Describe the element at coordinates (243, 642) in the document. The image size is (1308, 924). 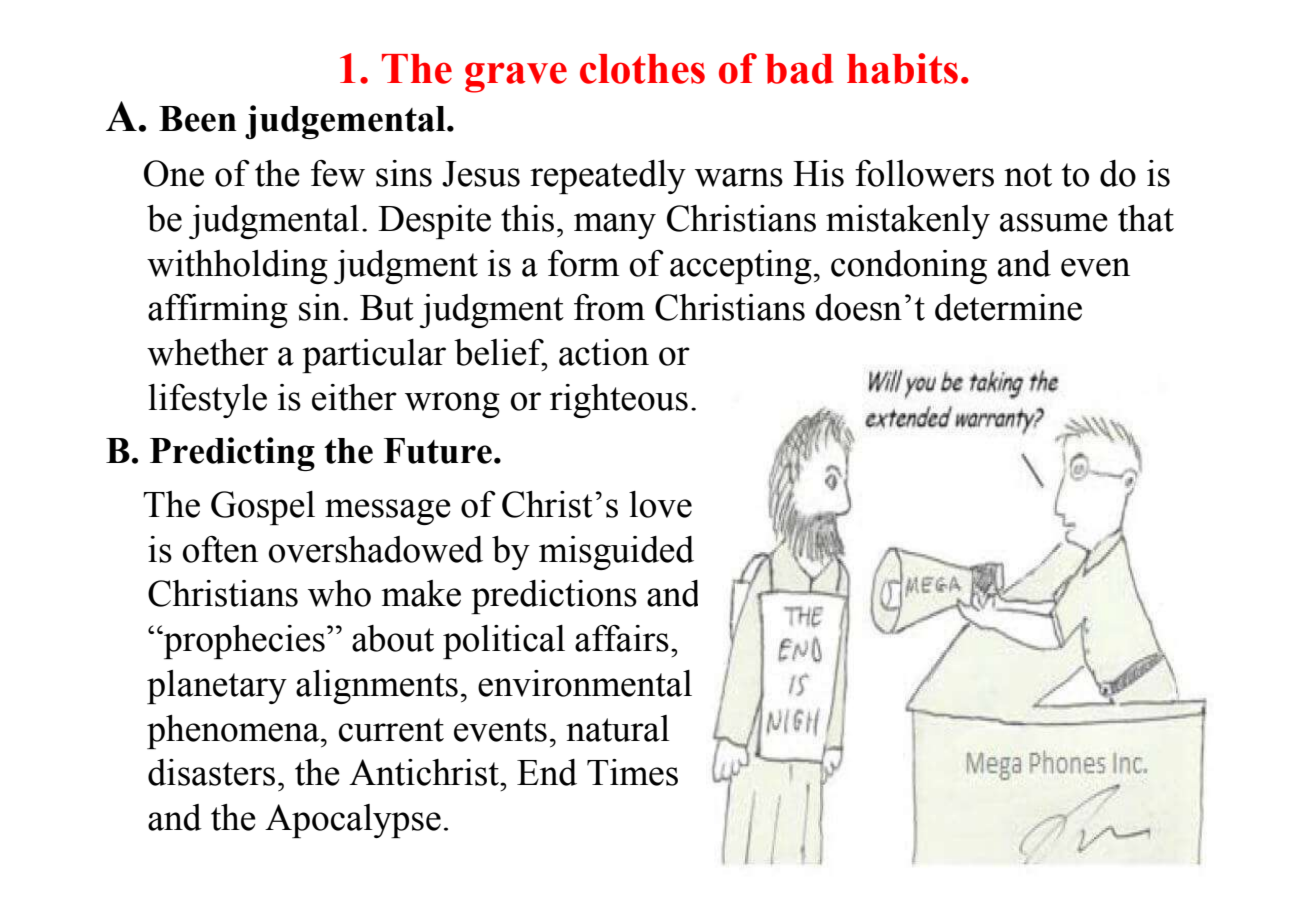
I see `prophecies` at that location.
